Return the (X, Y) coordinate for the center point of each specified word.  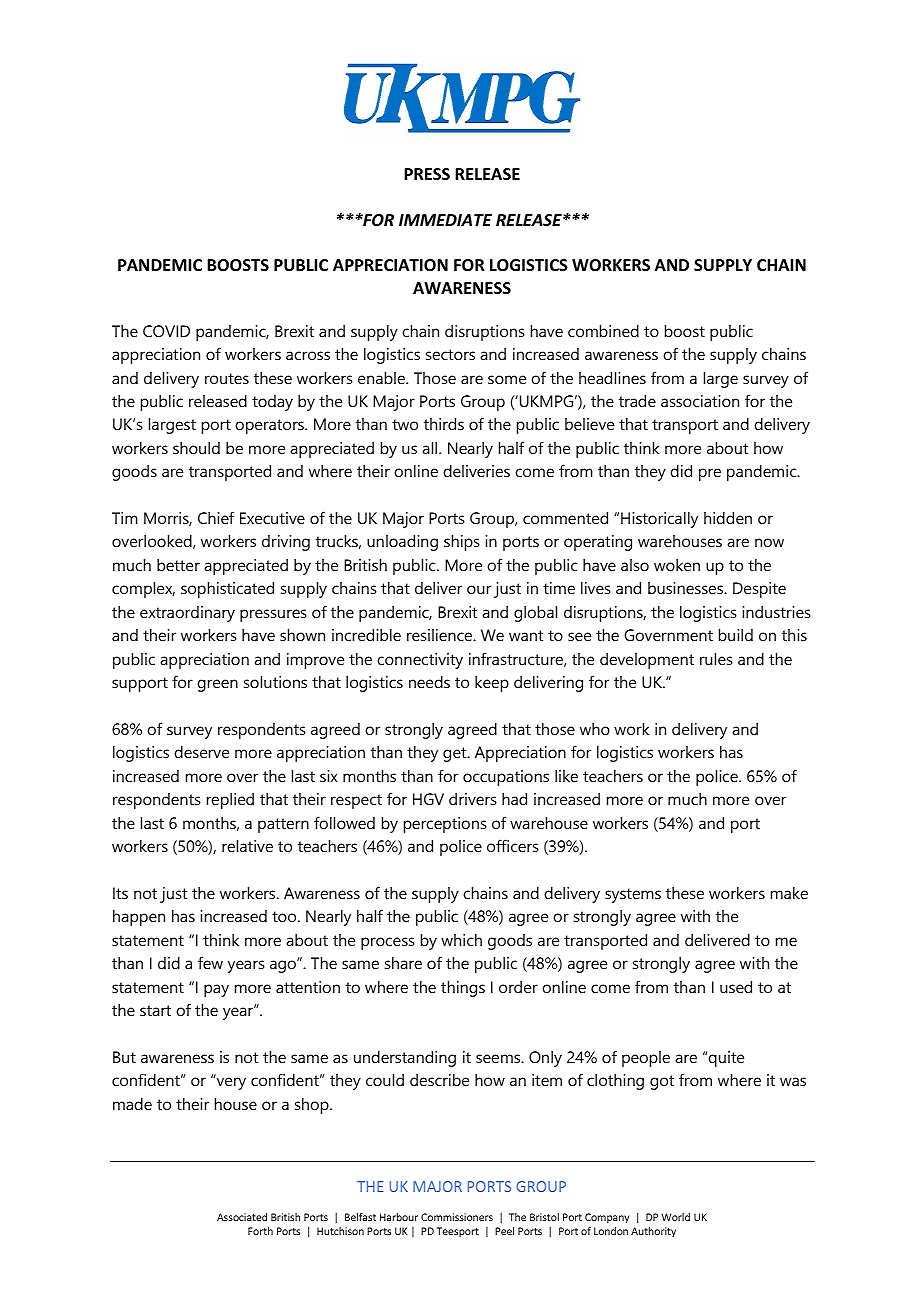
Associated (242, 1217)
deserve (201, 752)
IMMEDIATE (445, 220)
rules (716, 659)
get (456, 754)
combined (603, 331)
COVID (166, 331)
